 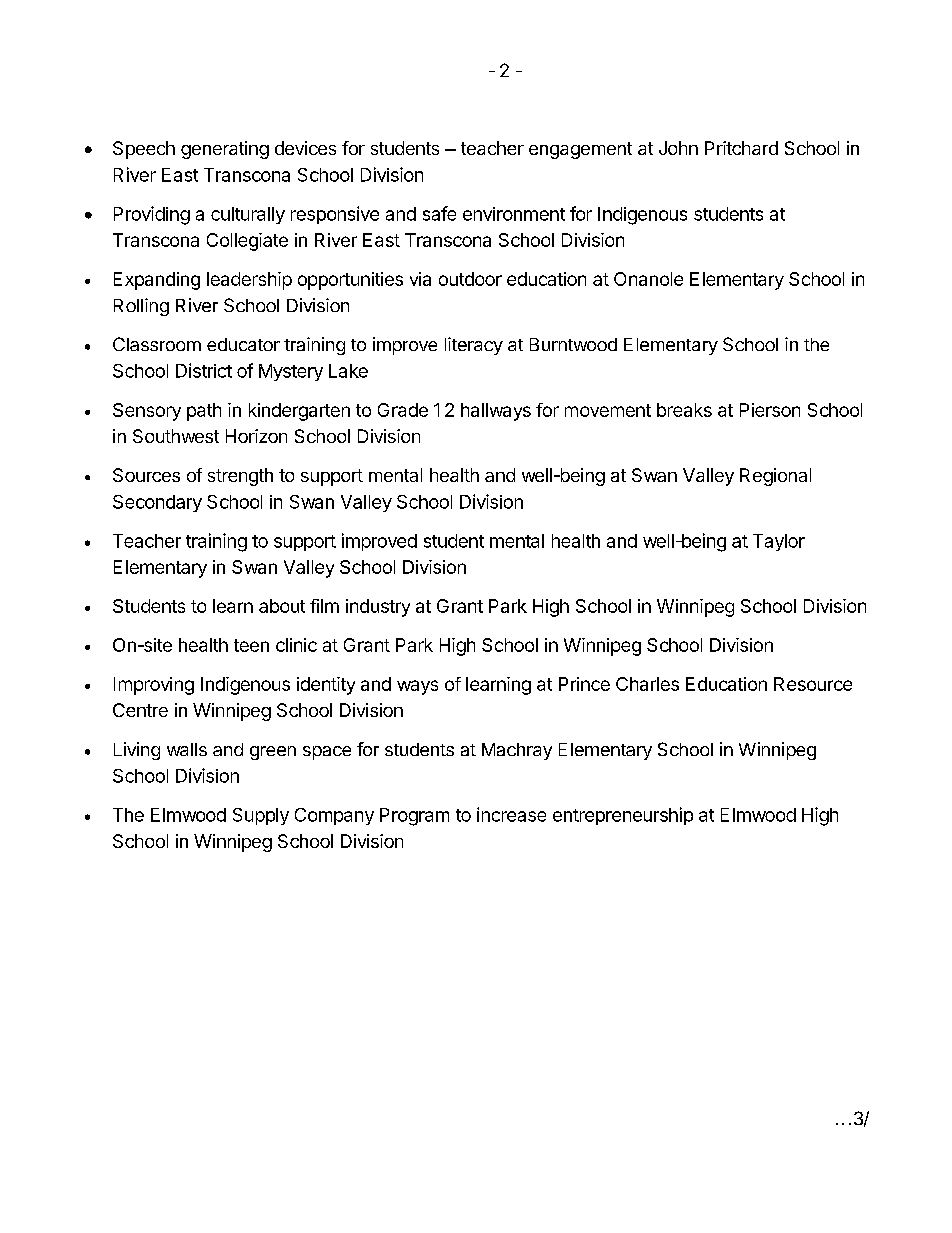 I want to click on safe, so click(x=439, y=213).
